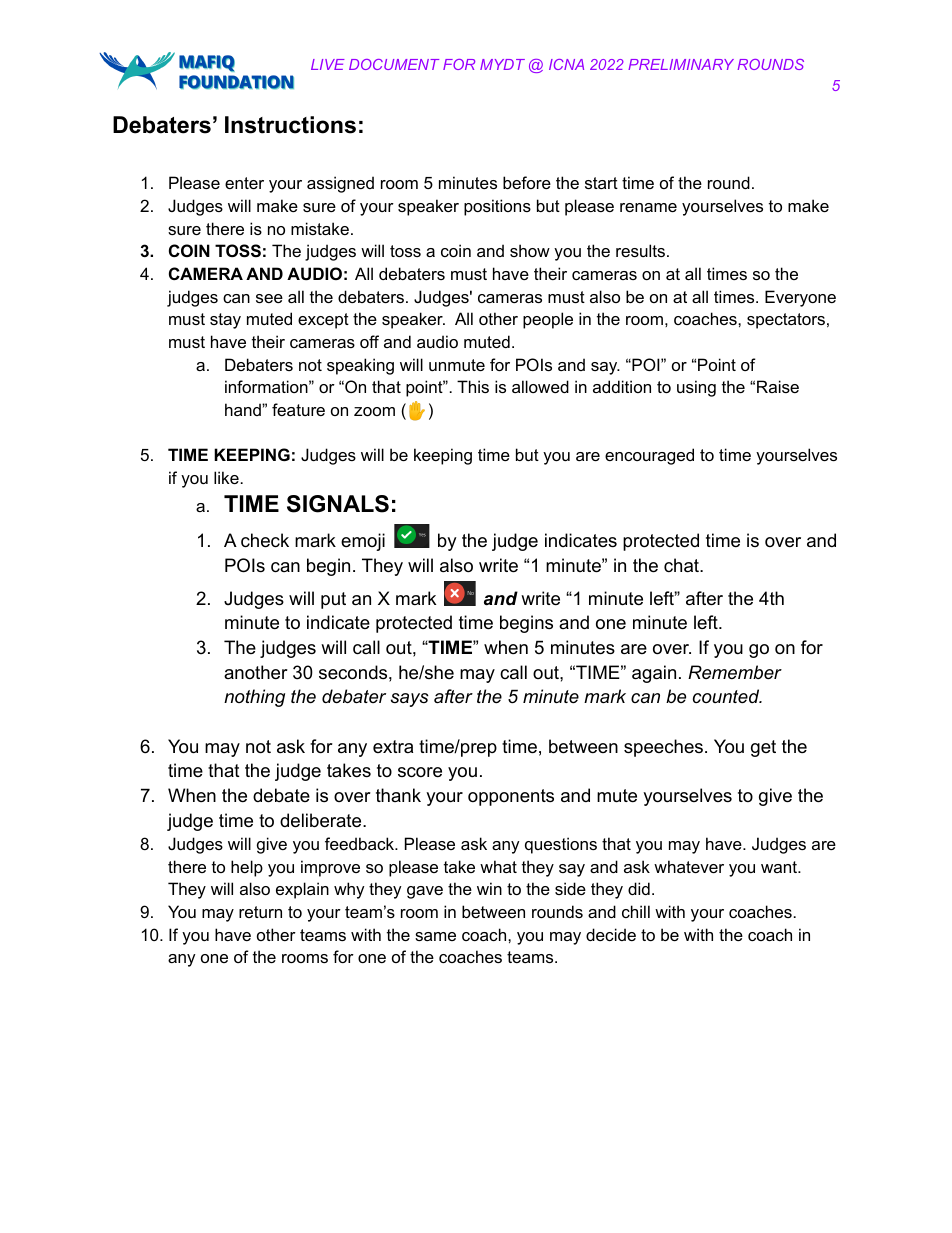 This image has width=952, height=1233. I want to click on before, so click(527, 182).
